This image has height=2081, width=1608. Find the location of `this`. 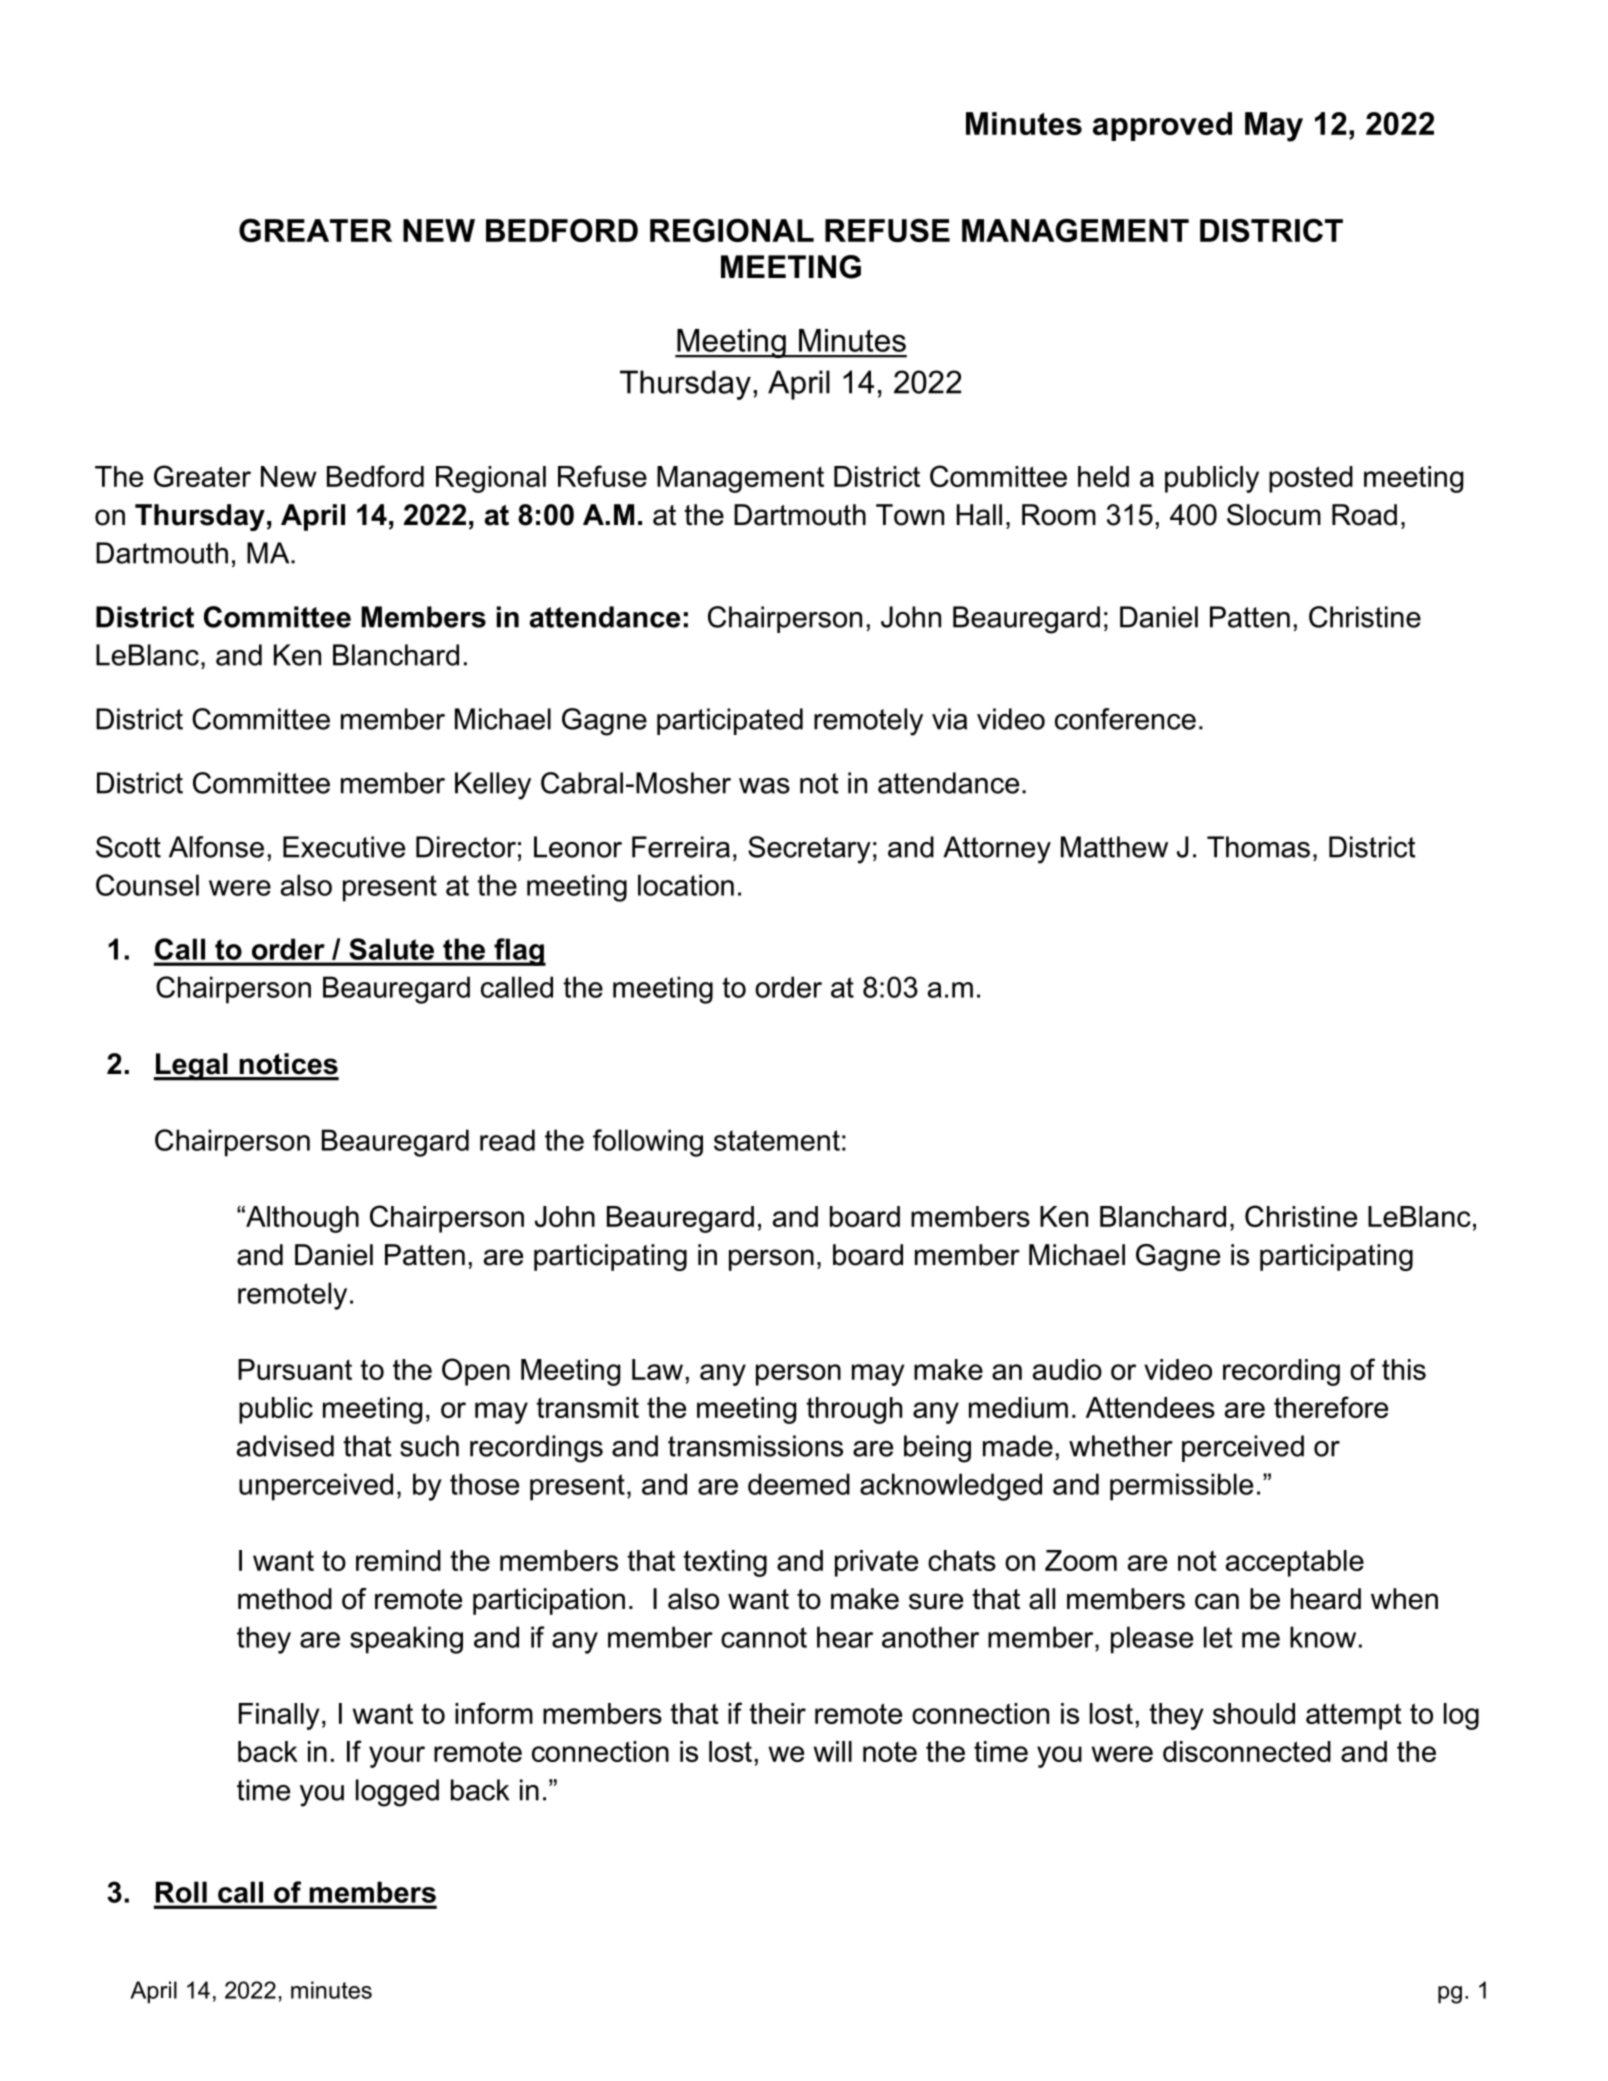

this is located at coordinates (1404, 1369).
